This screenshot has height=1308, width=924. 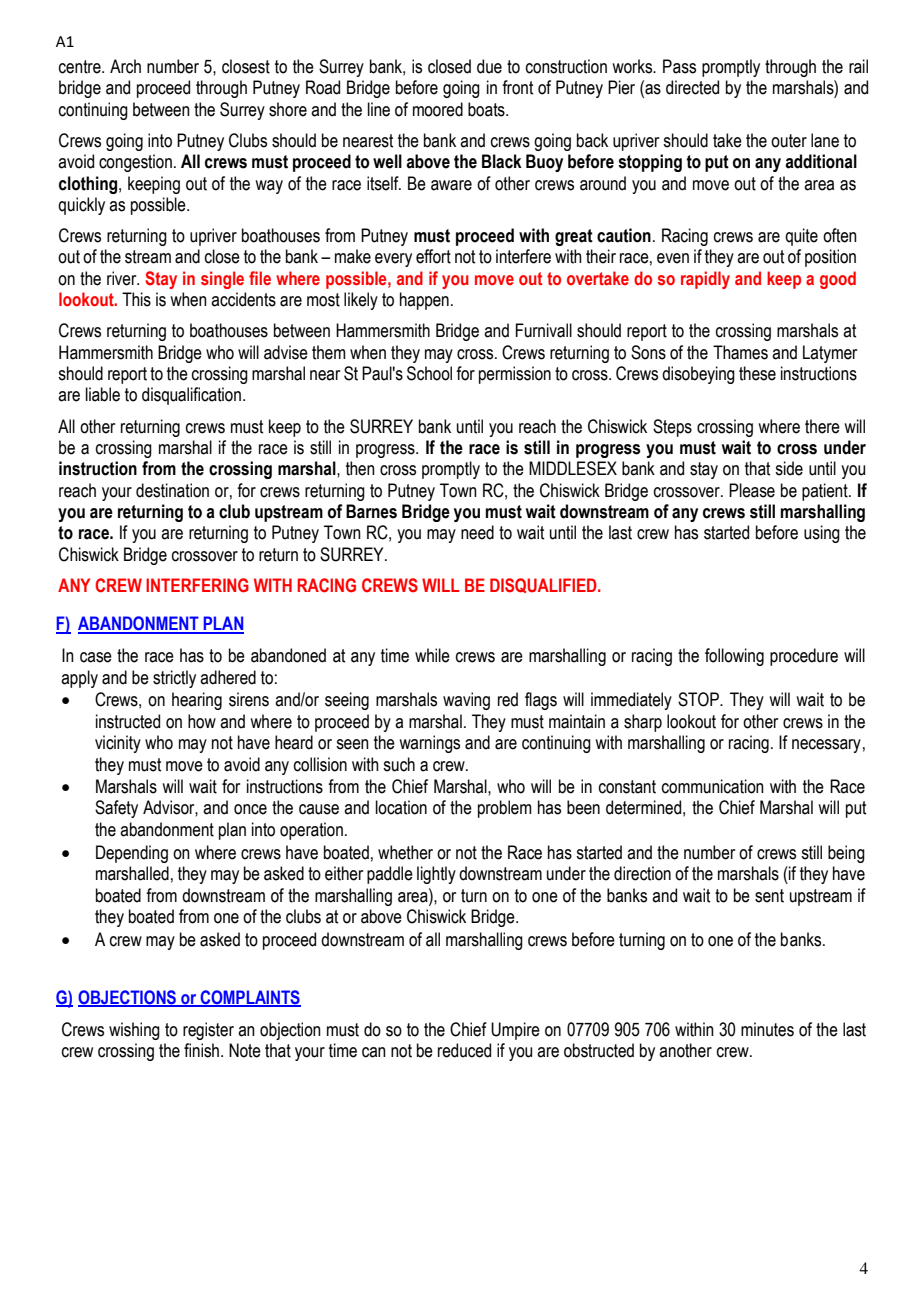 What do you see at coordinates (125, 66) in the screenshot?
I see `Arch` at bounding box center [125, 66].
